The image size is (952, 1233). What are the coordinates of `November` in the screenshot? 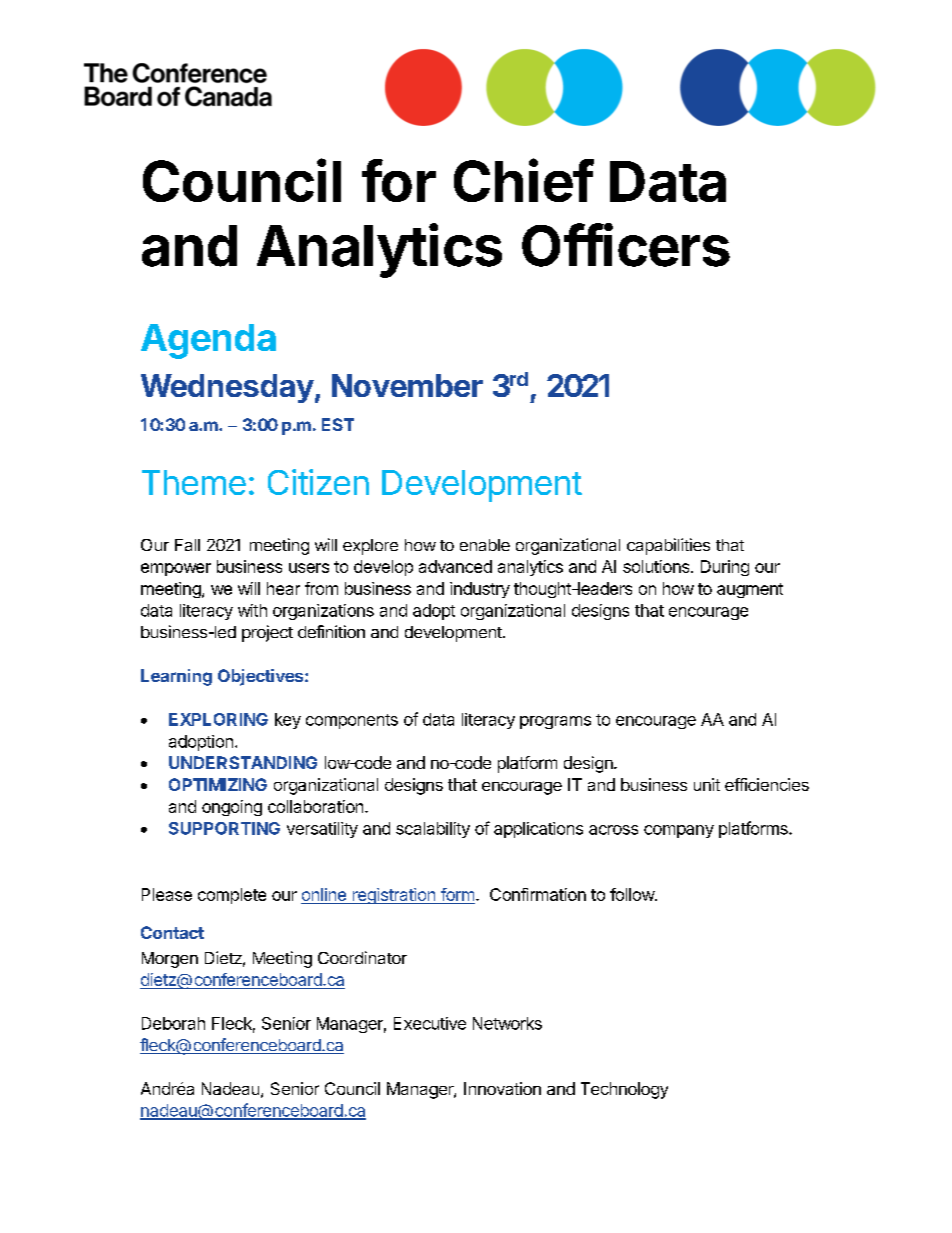 It's located at (407, 385).
